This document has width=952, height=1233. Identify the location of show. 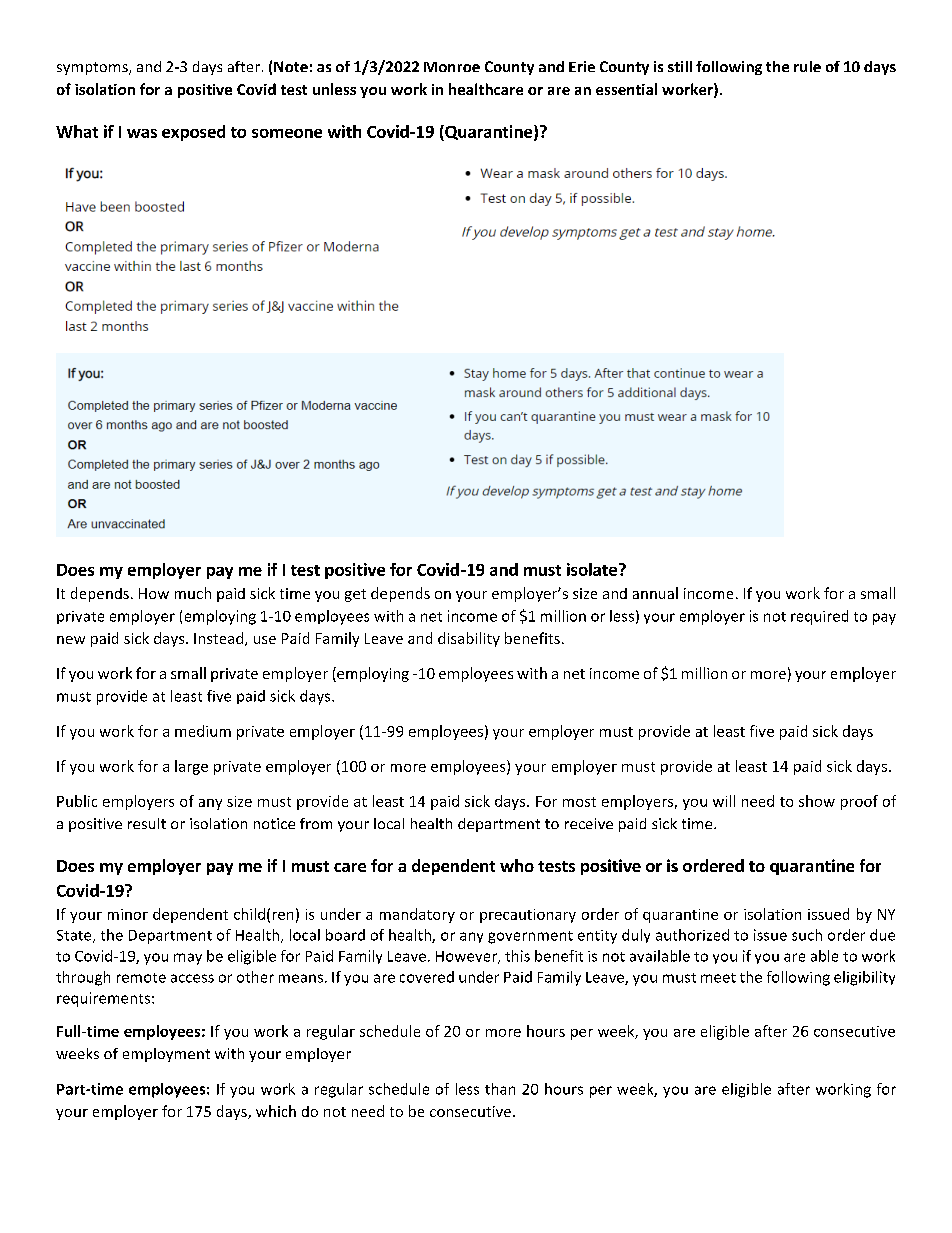
(817, 801).
